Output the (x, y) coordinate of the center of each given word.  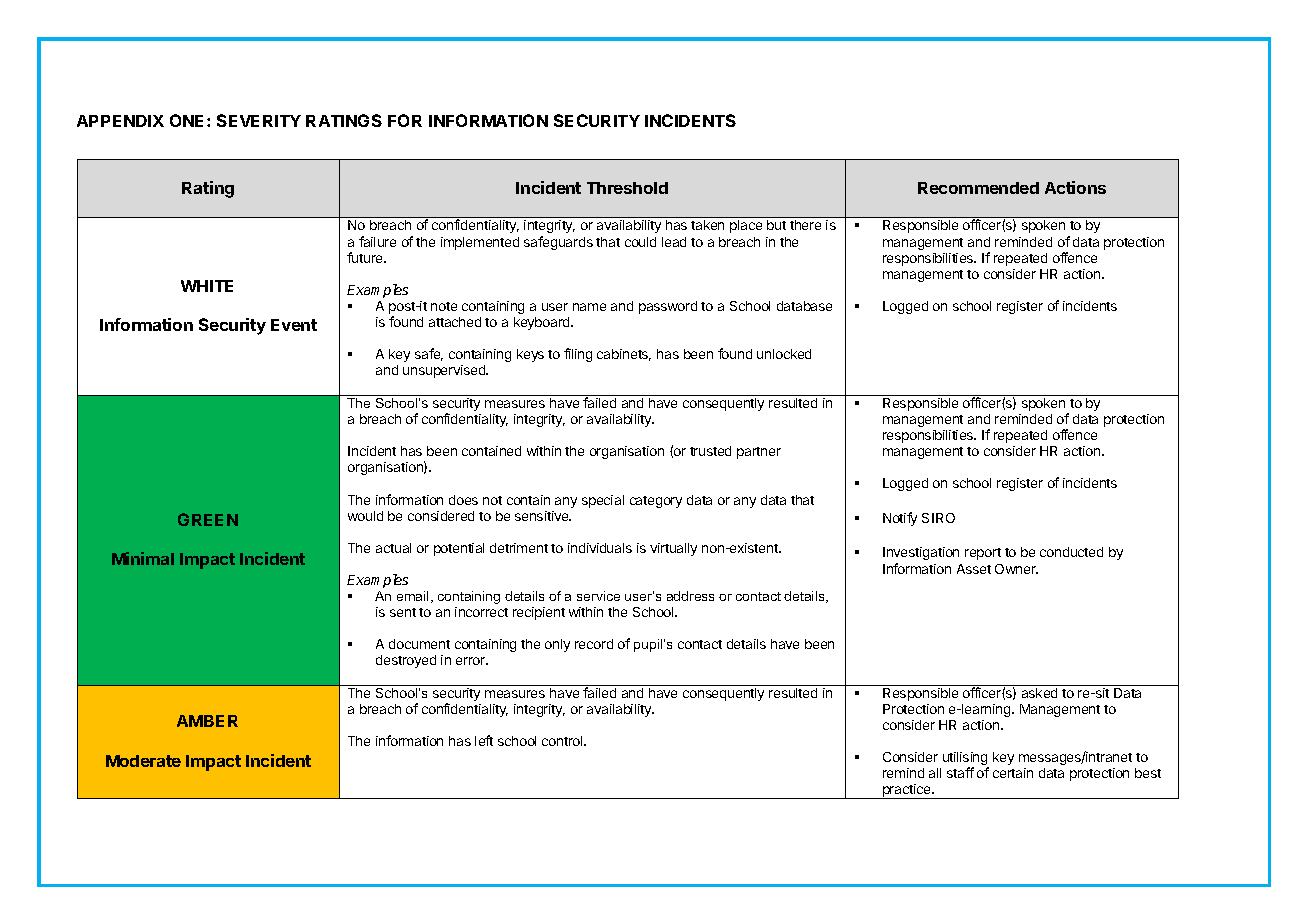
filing (578, 355)
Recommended (978, 188)
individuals (600, 548)
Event (294, 325)
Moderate (143, 761)
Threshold (627, 188)
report (983, 554)
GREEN (208, 519)
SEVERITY (259, 120)
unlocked (784, 354)
